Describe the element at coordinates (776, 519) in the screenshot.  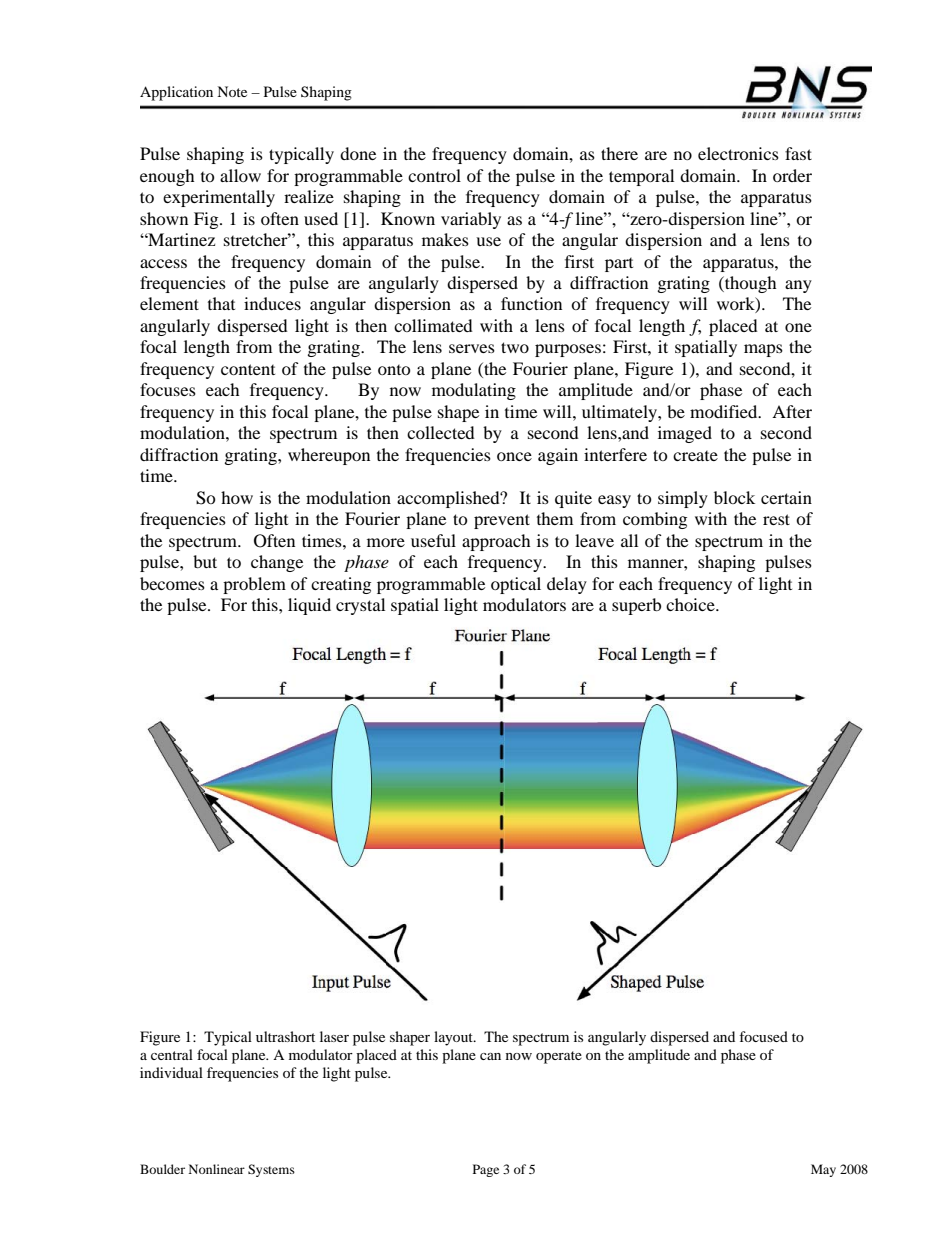
I see `rest` at that location.
